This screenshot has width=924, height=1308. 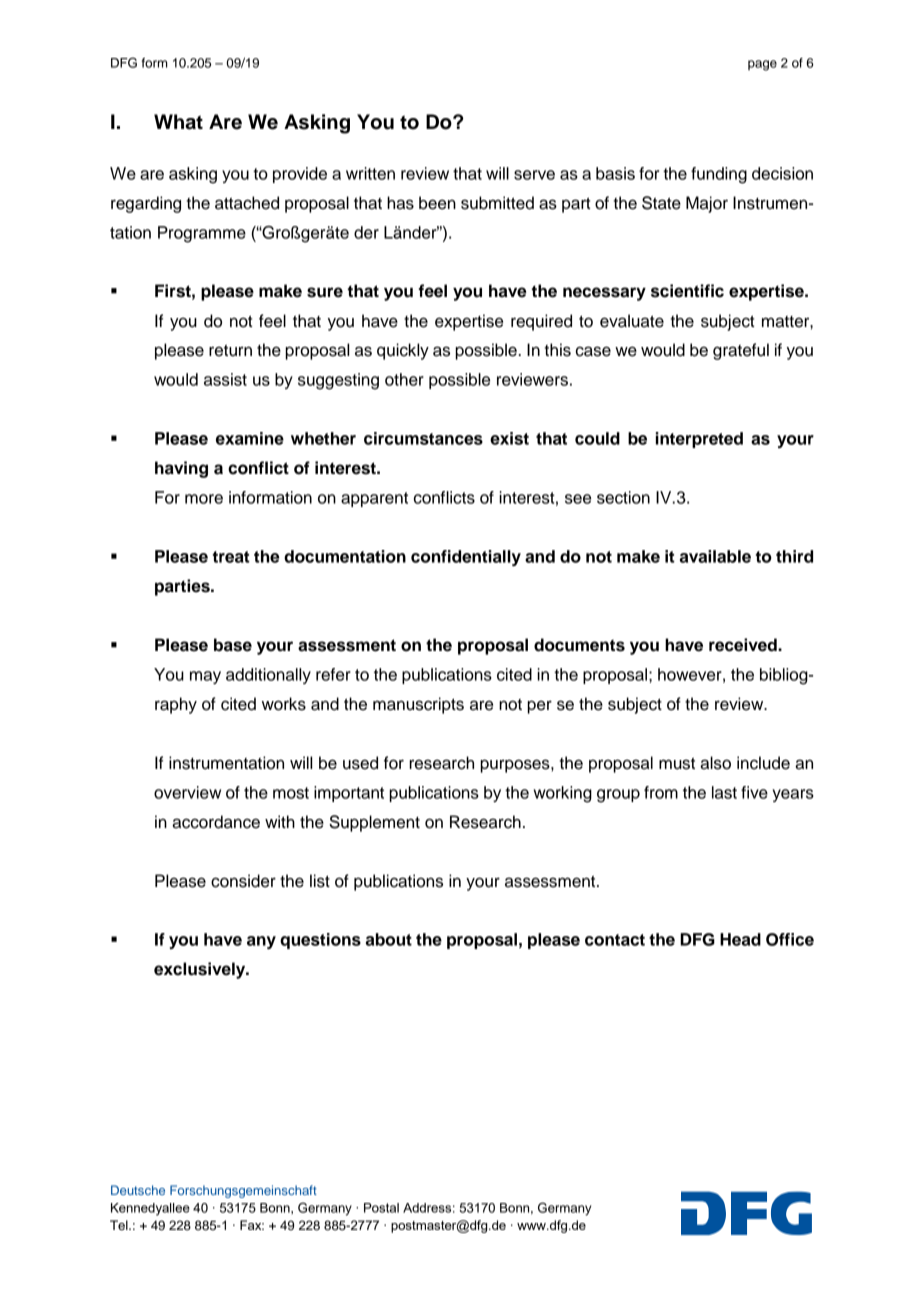 I want to click on Postal, so click(x=381, y=1208).
